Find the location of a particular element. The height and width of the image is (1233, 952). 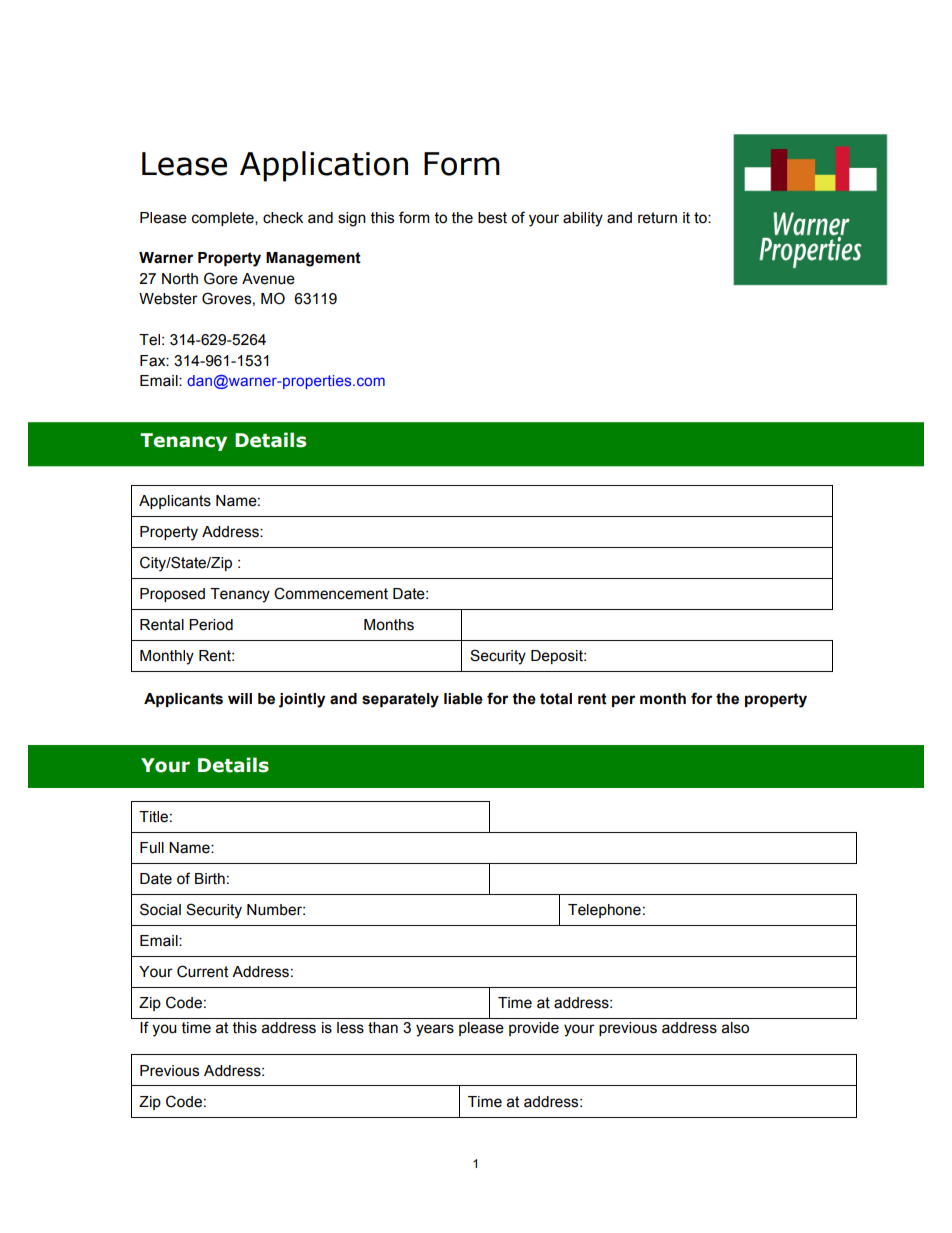

Management is located at coordinates (313, 259).
